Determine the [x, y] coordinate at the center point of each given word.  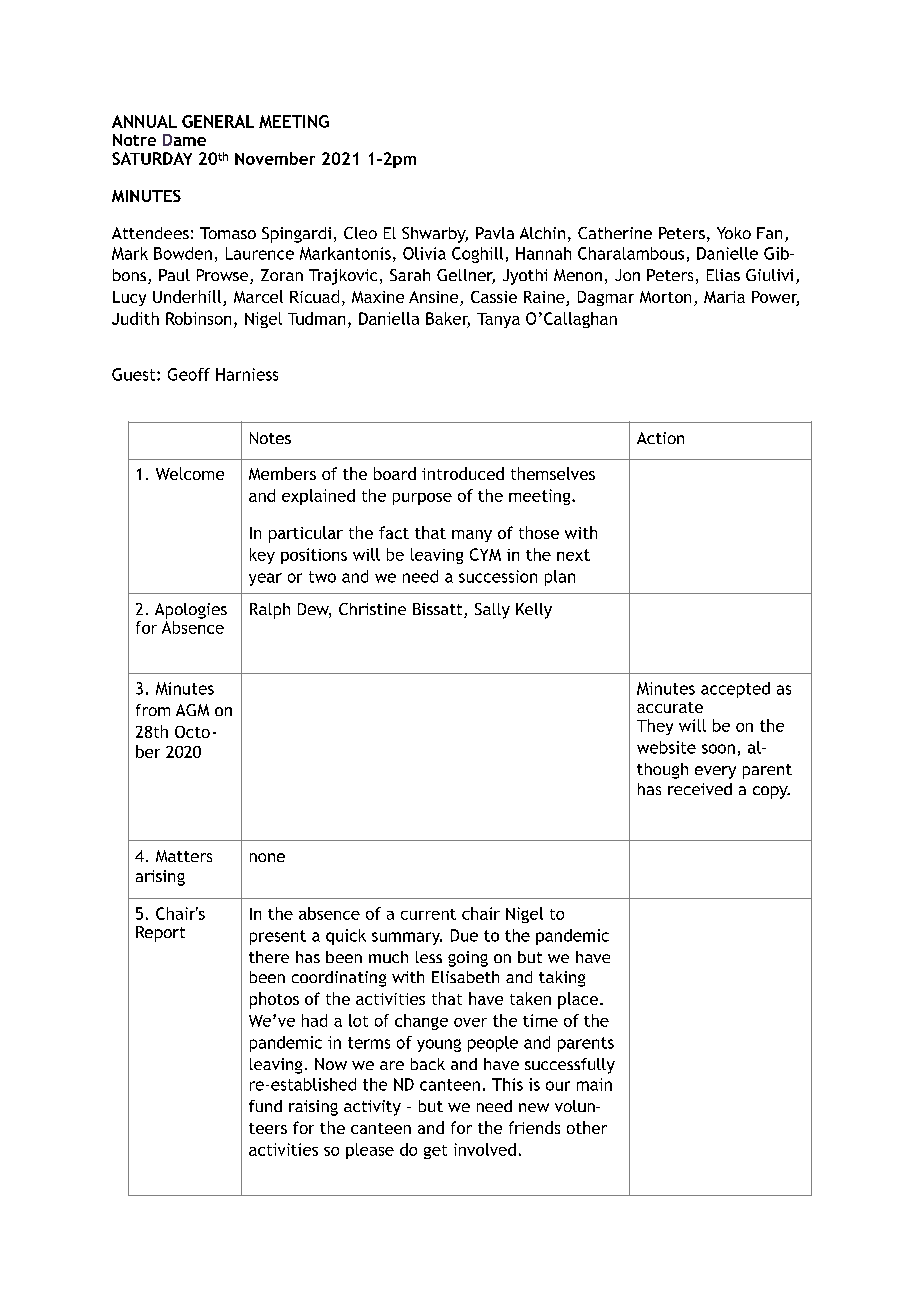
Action [660, 438]
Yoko [734, 233]
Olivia [424, 253]
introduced [463, 473]
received [700, 789]
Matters [184, 856]
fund [265, 1106]
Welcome [190, 473]
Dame [184, 140]
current [428, 914]
